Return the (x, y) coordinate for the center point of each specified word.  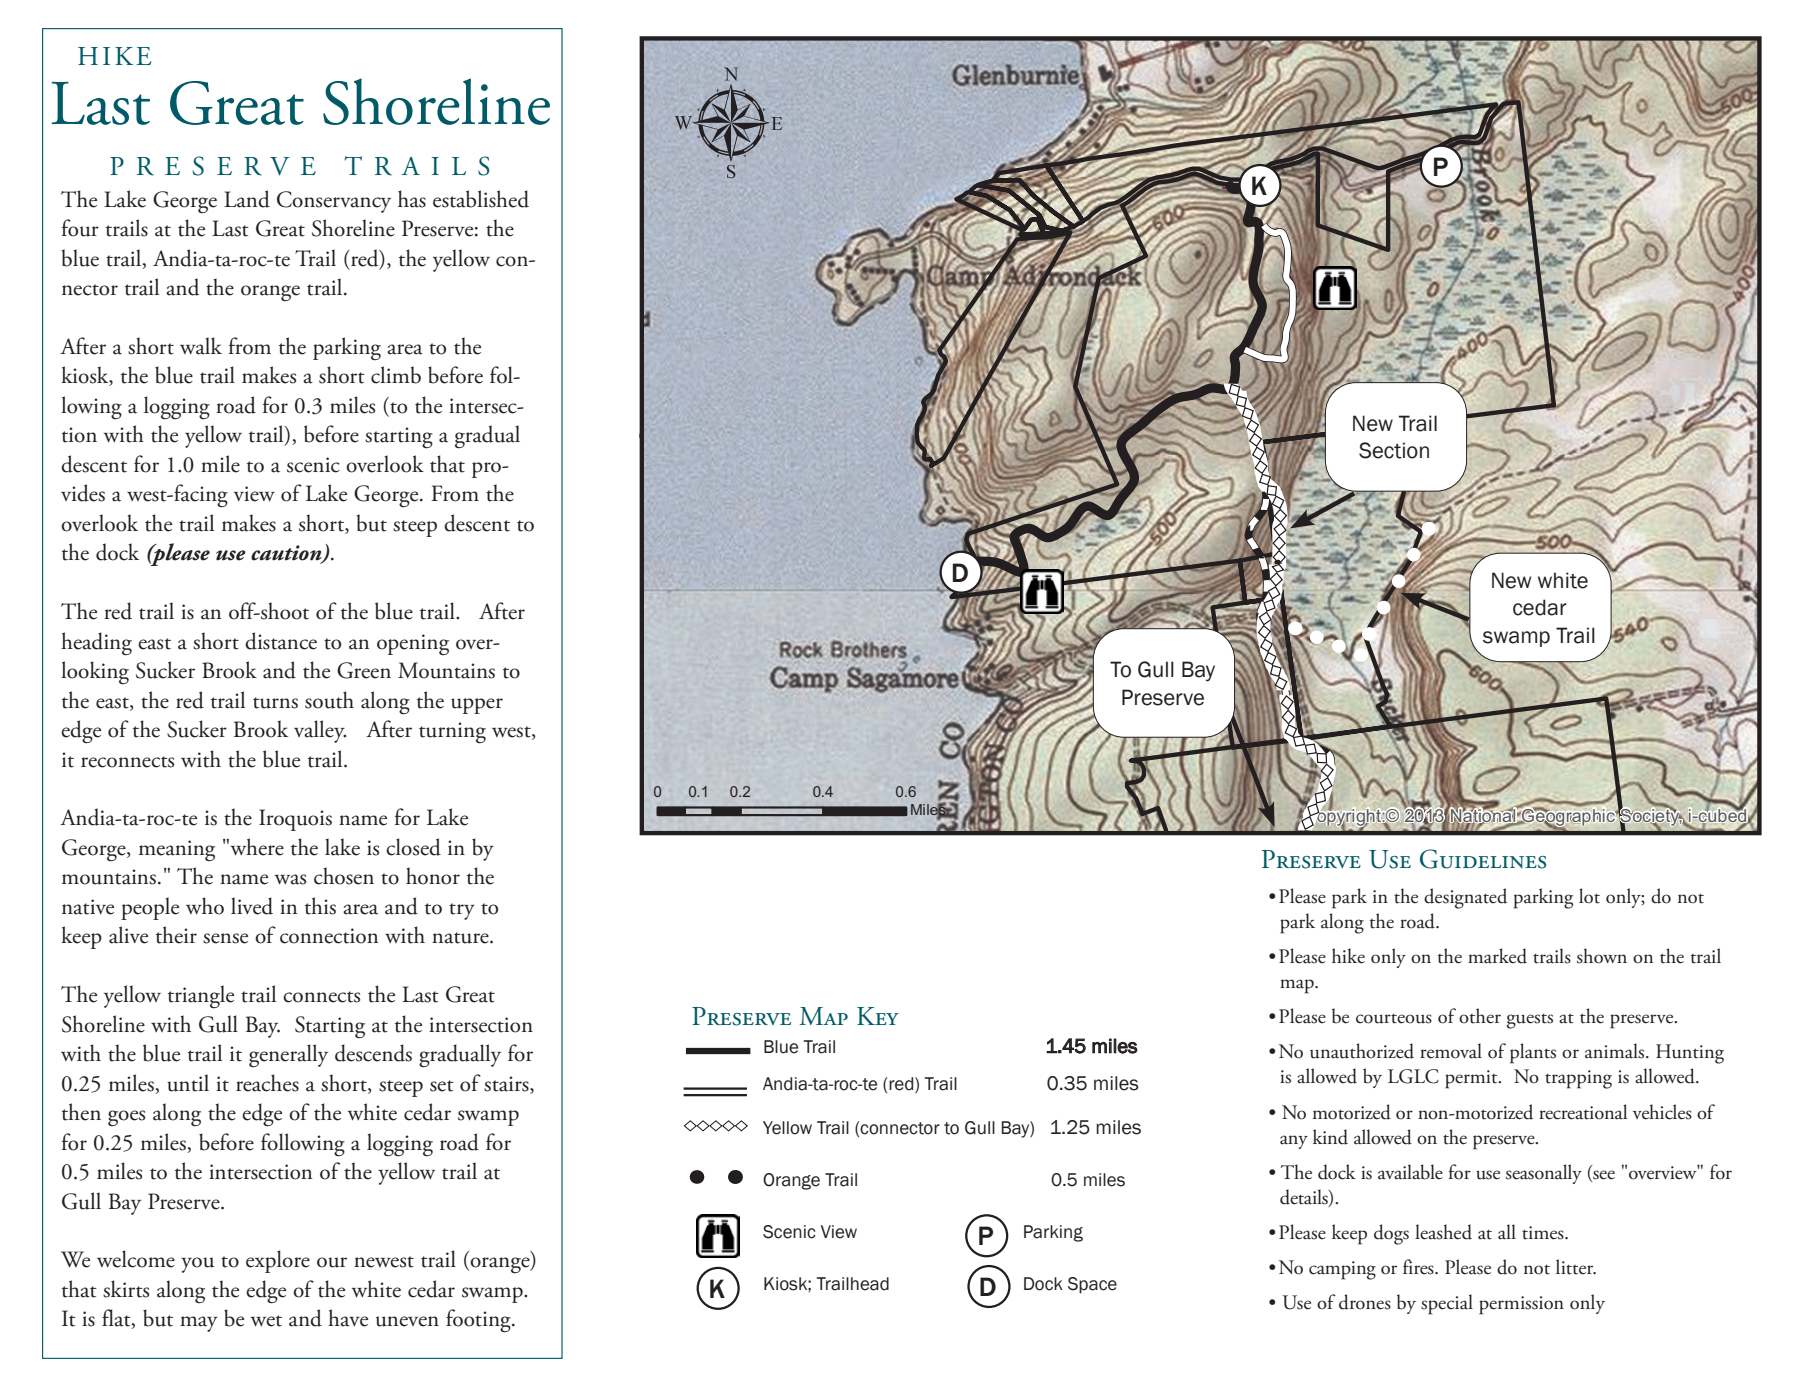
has (412, 199)
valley (320, 731)
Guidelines (1483, 859)
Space (1092, 1285)
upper (477, 706)
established (481, 199)
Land (247, 199)
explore (278, 1261)
